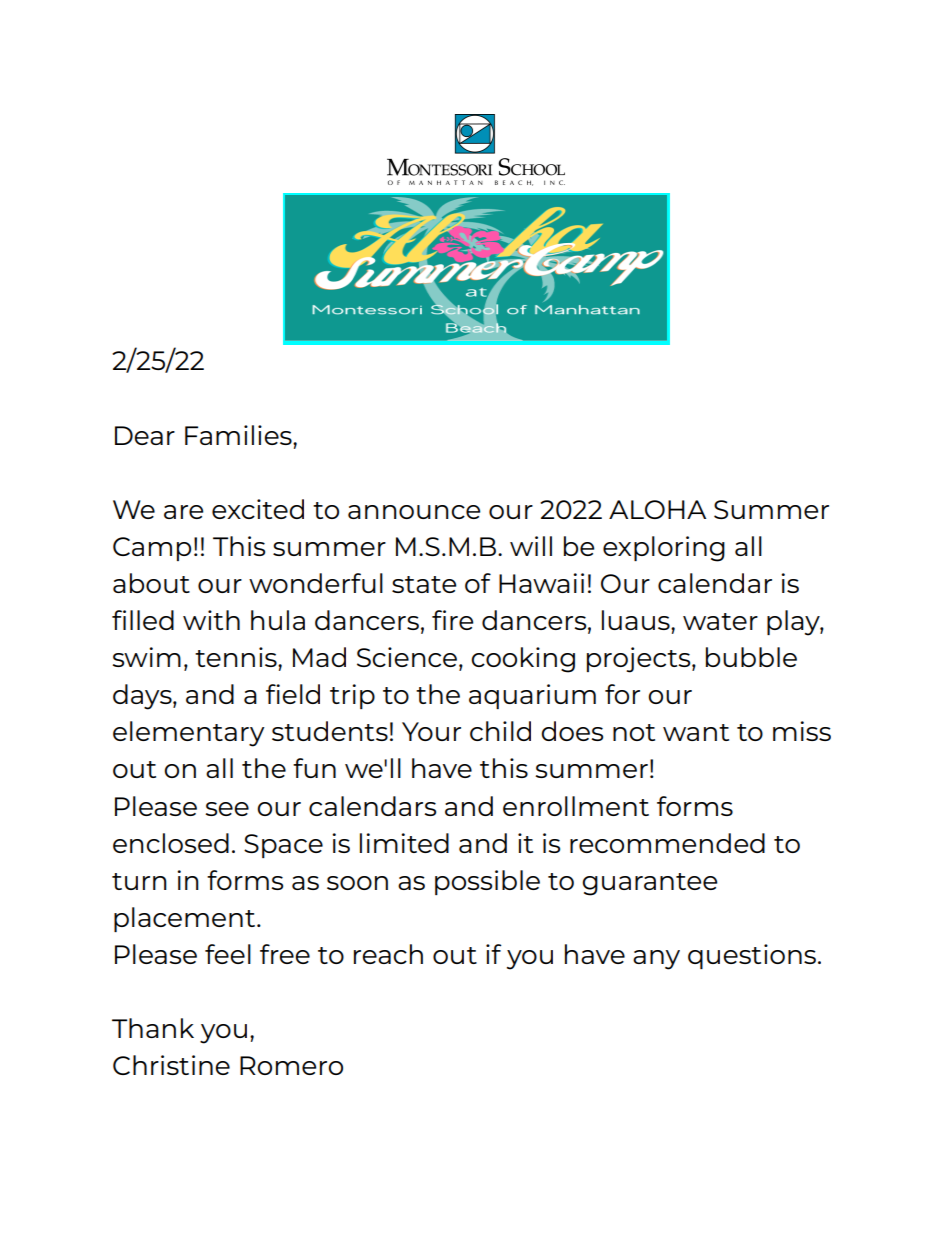 This image has width=952, height=1233. Describe the element at coordinates (239, 435) in the image. I see `Families` at that location.
